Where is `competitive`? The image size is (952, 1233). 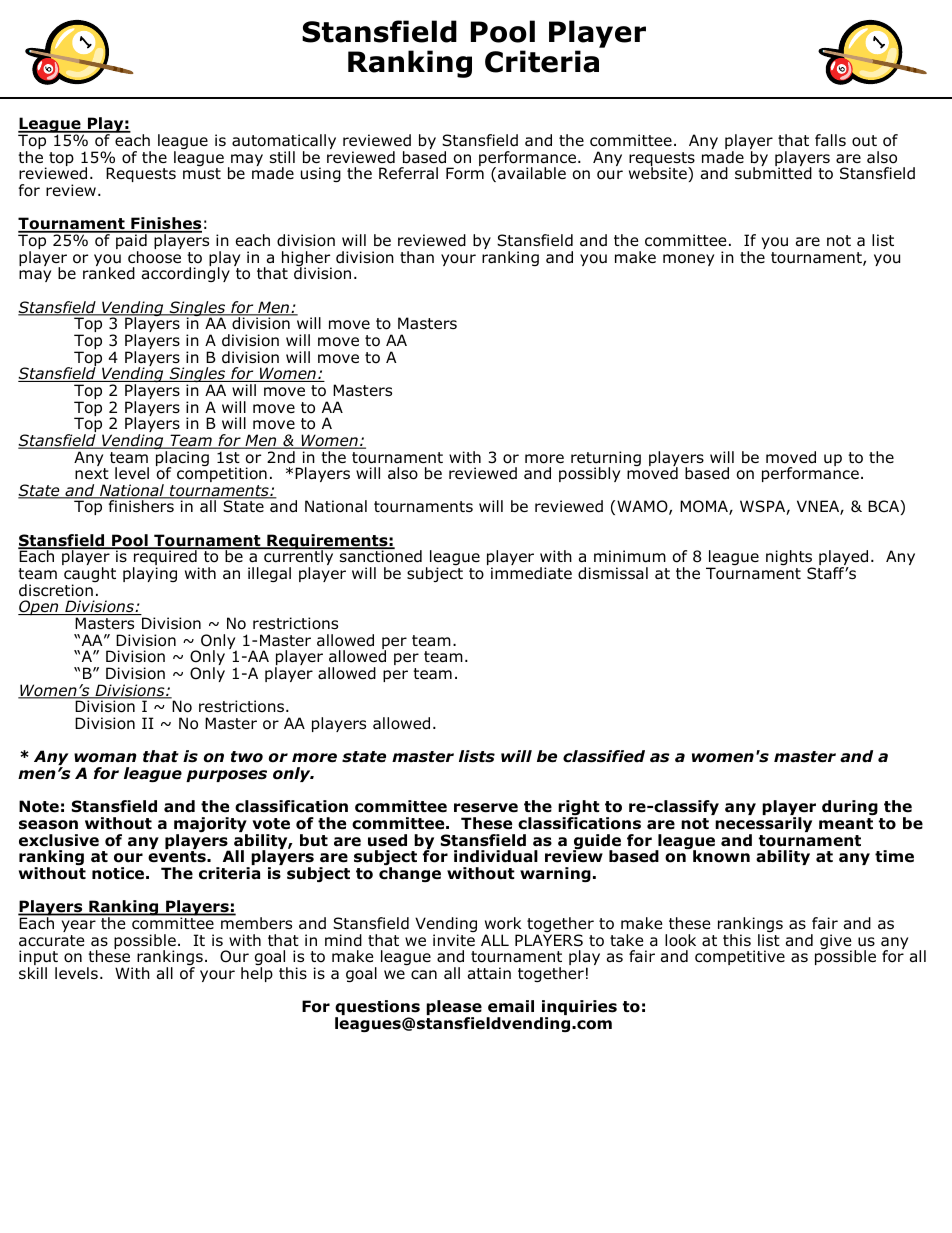 competitive is located at coordinates (740, 957).
